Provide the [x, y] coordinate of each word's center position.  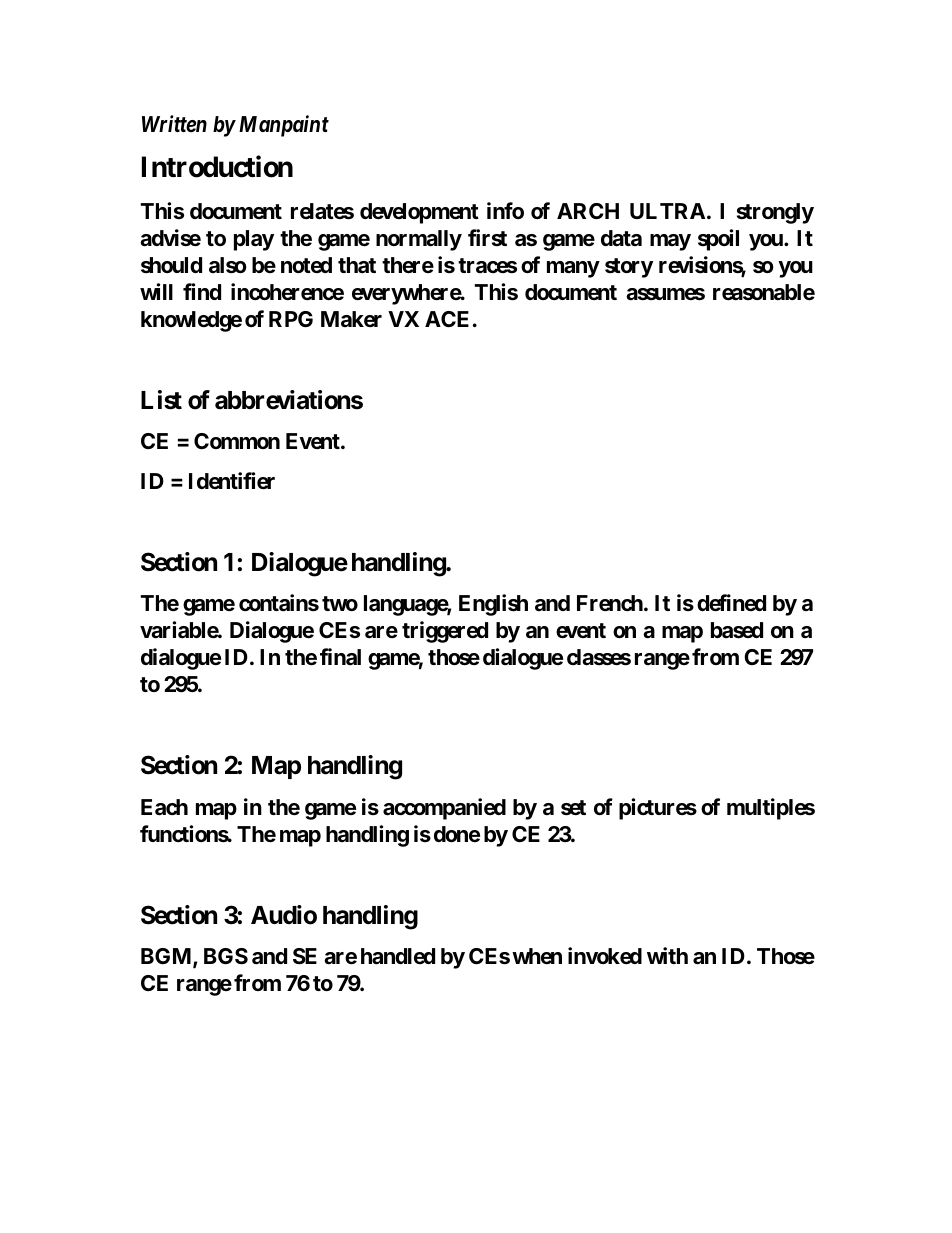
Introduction [217, 167]
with [667, 955]
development [419, 213]
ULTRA [667, 211]
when [537, 956]
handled [398, 956]
